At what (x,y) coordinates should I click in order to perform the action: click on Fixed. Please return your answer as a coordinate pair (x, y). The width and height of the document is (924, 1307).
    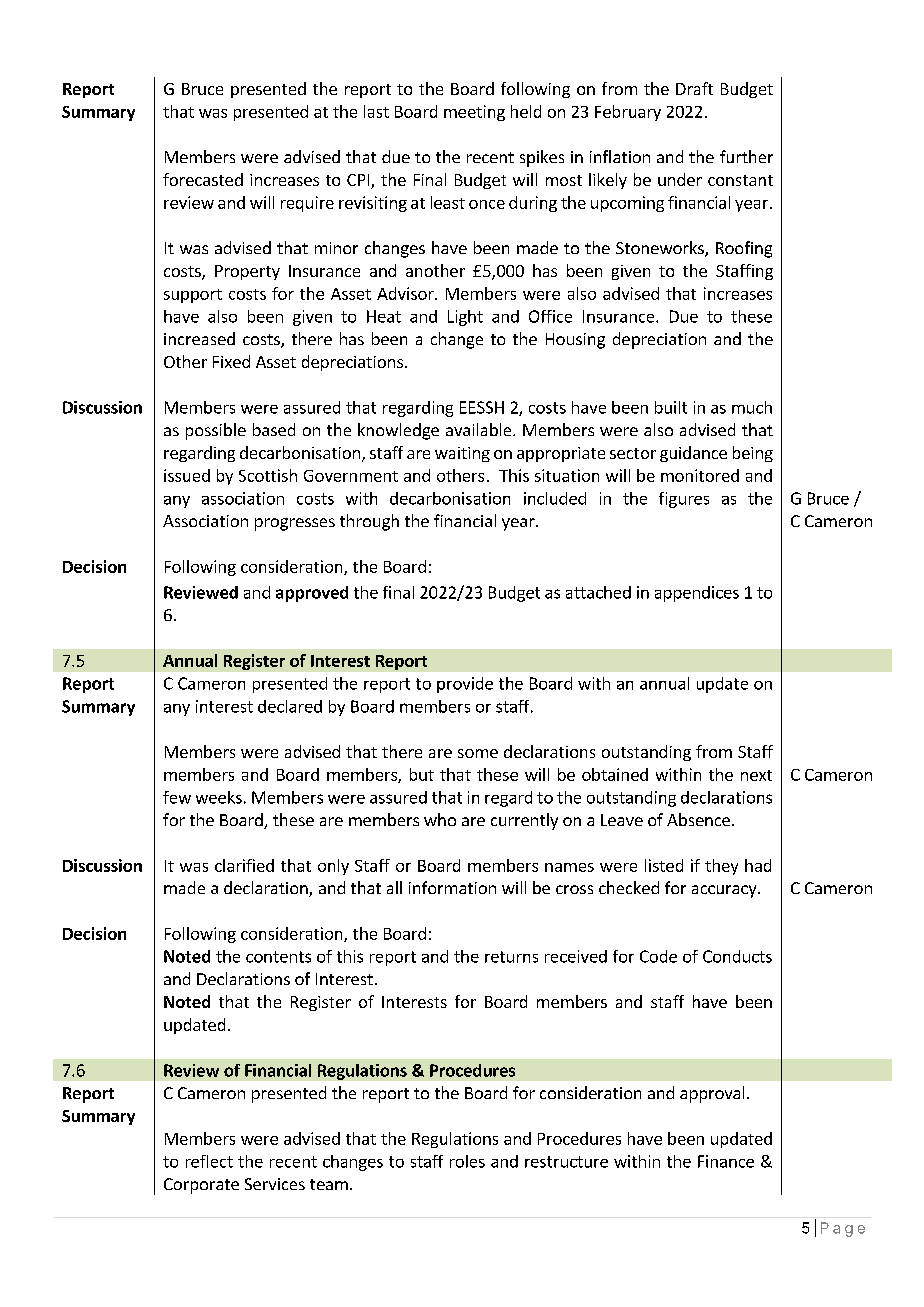
    Looking at the image, I should click on (231, 361).
